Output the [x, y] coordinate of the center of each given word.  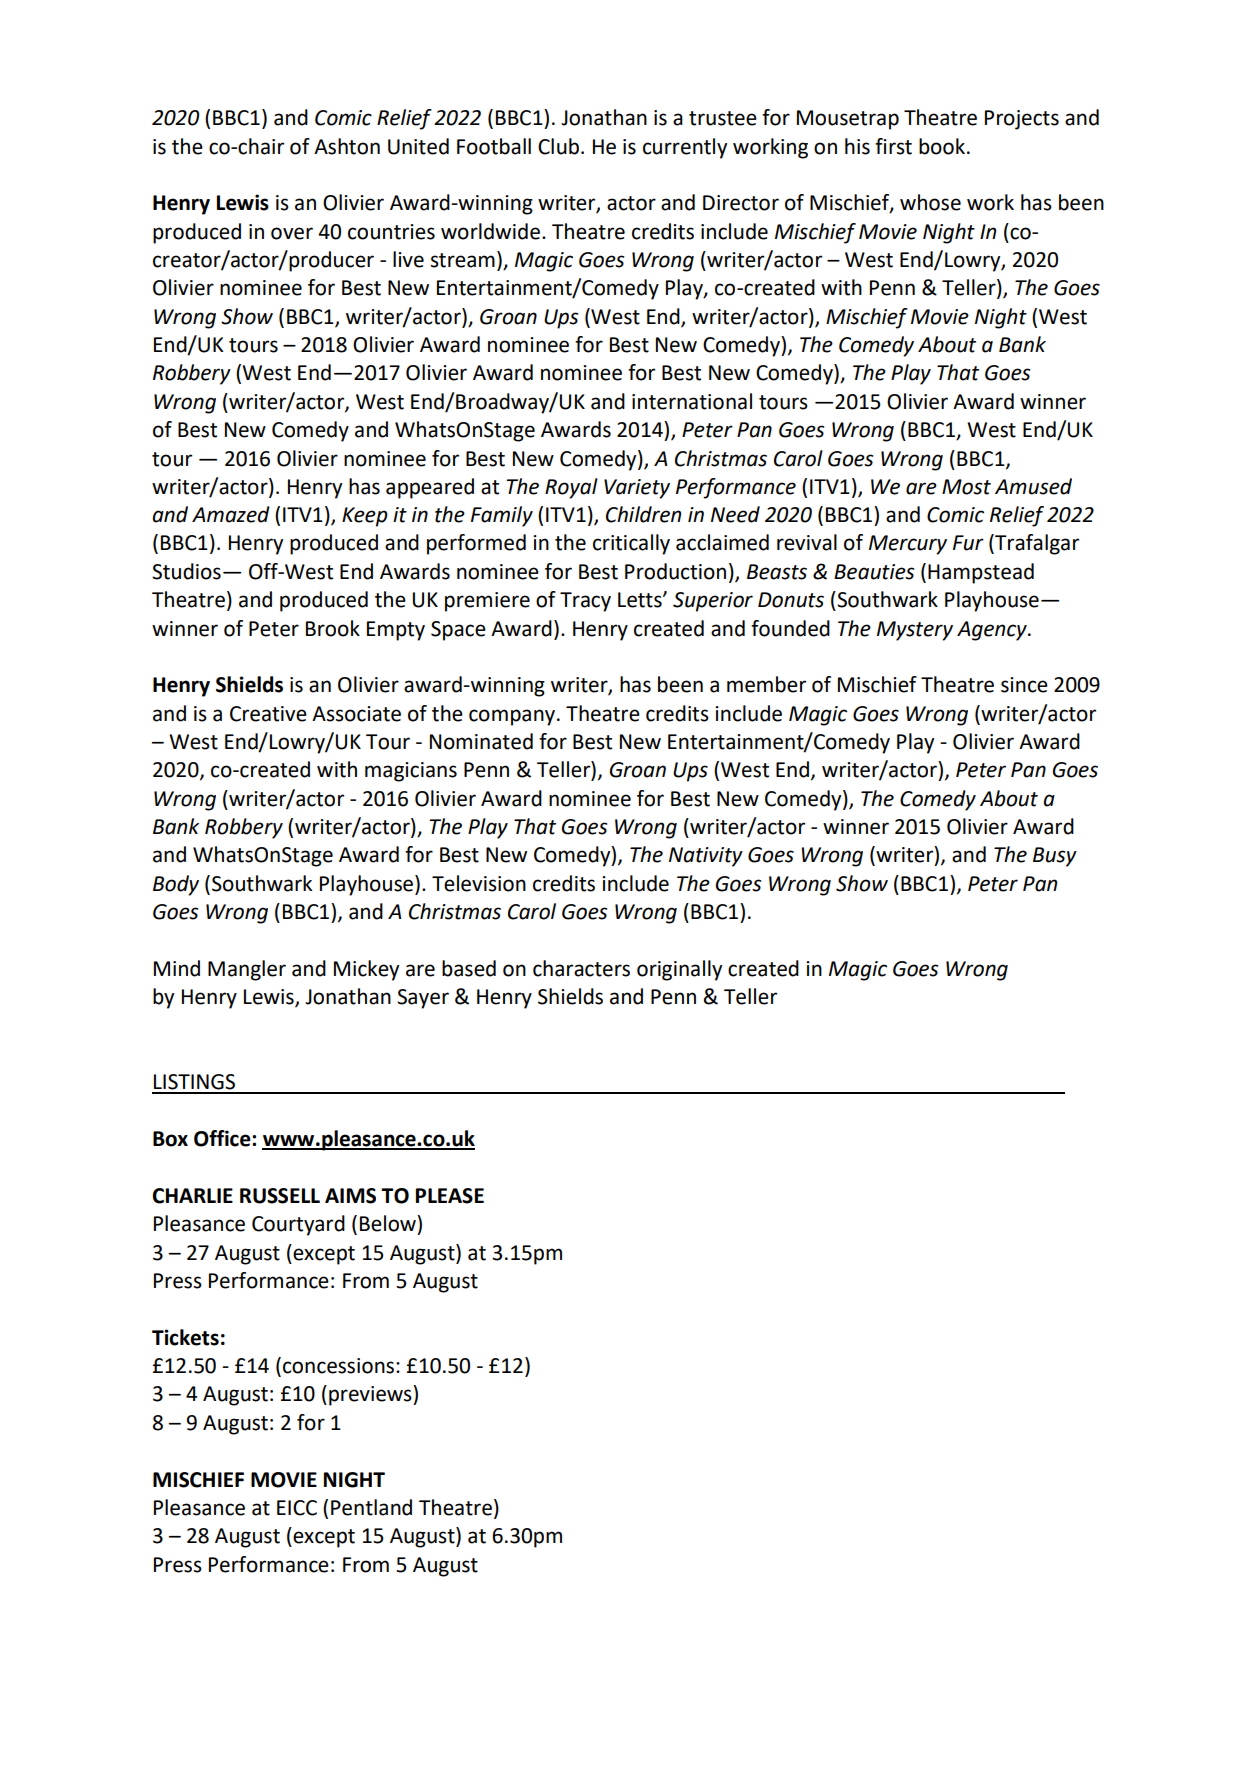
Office [223, 1138]
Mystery [915, 631]
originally [679, 970]
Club [558, 146]
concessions [340, 1366]
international [692, 401]
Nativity [706, 857]
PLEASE [450, 1196]
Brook [333, 628]
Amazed [231, 514]
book [942, 146]
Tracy [585, 602]
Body [176, 885]
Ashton [347, 146]
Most [966, 487]
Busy [1055, 857]
